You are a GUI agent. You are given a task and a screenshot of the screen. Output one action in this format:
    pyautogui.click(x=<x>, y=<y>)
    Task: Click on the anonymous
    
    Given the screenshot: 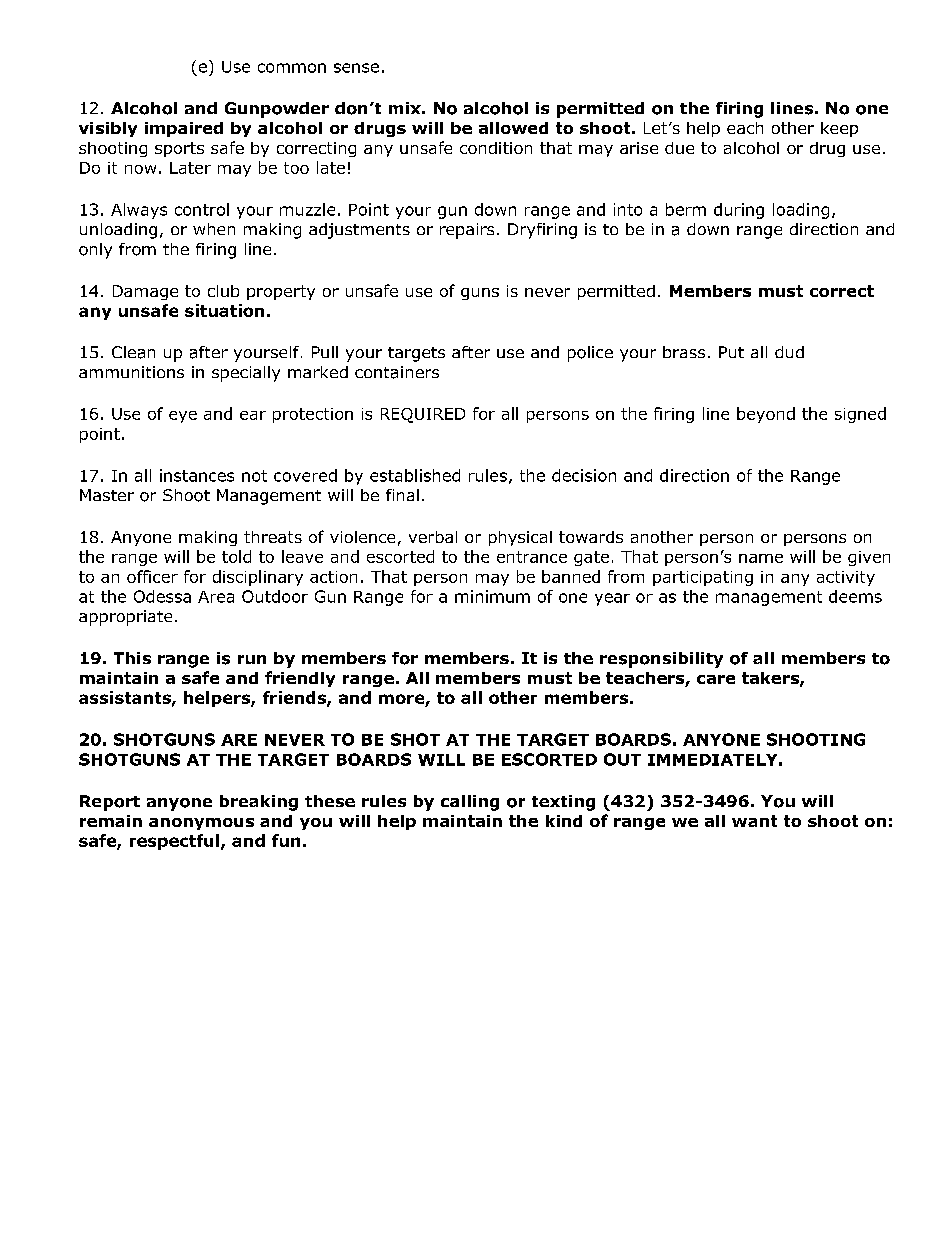 What is the action you would take?
    pyautogui.click(x=201, y=824)
